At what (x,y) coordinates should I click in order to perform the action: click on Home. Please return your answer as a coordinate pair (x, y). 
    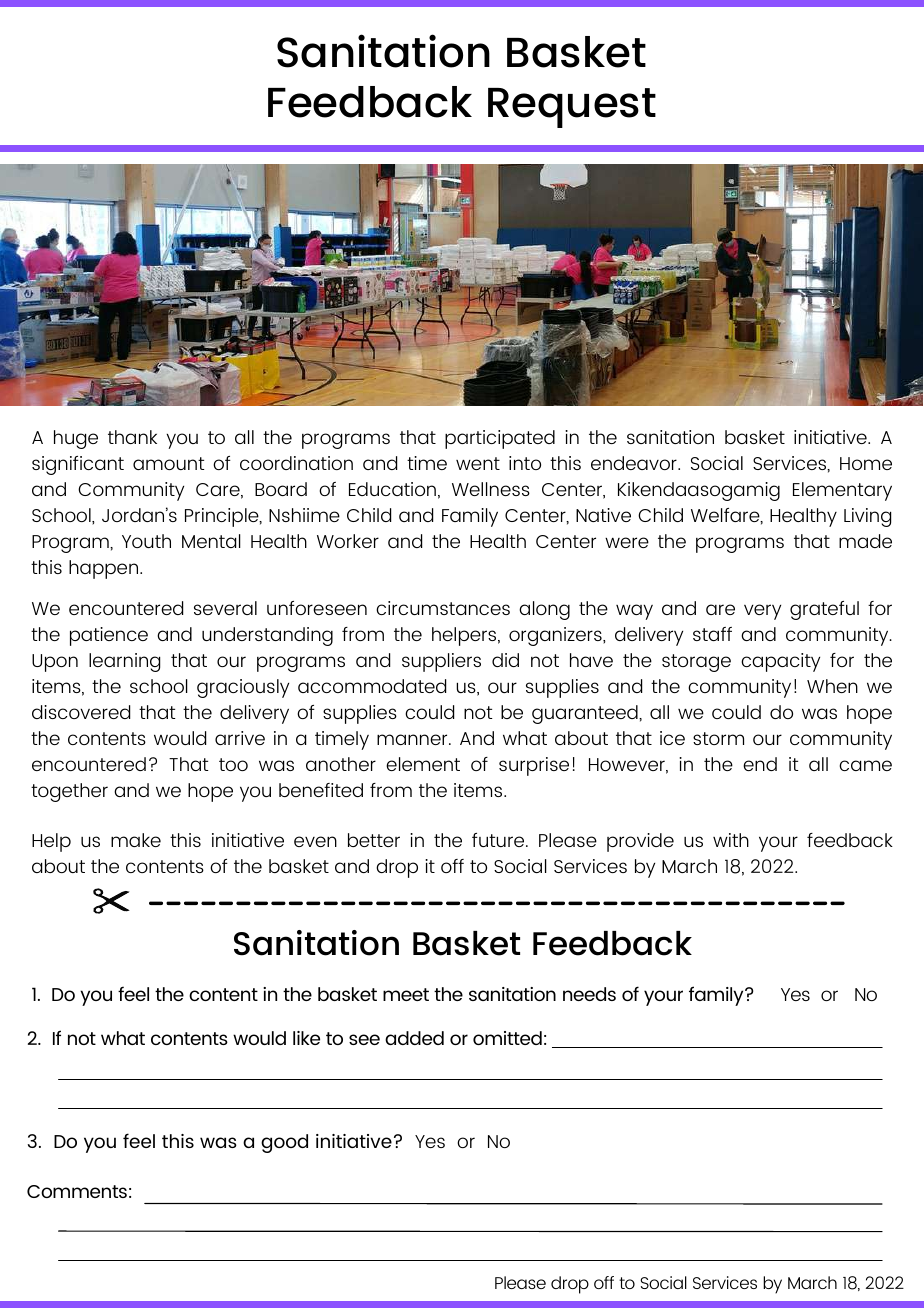
    Looking at the image, I should click on (866, 463).
